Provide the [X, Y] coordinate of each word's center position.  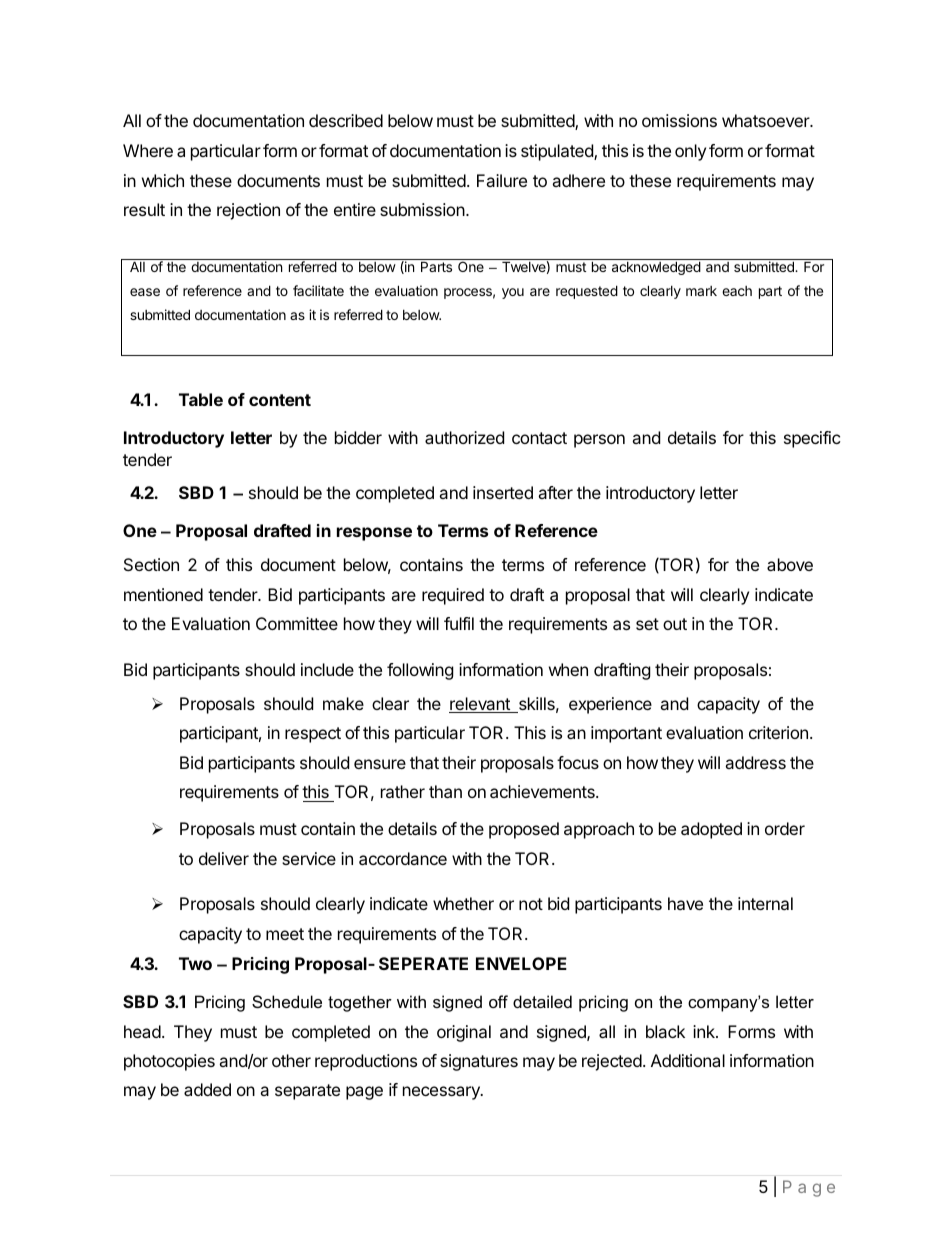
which [163, 180]
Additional [688, 1060]
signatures [479, 1062]
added [207, 1089]
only [690, 152]
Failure [502, 180]
